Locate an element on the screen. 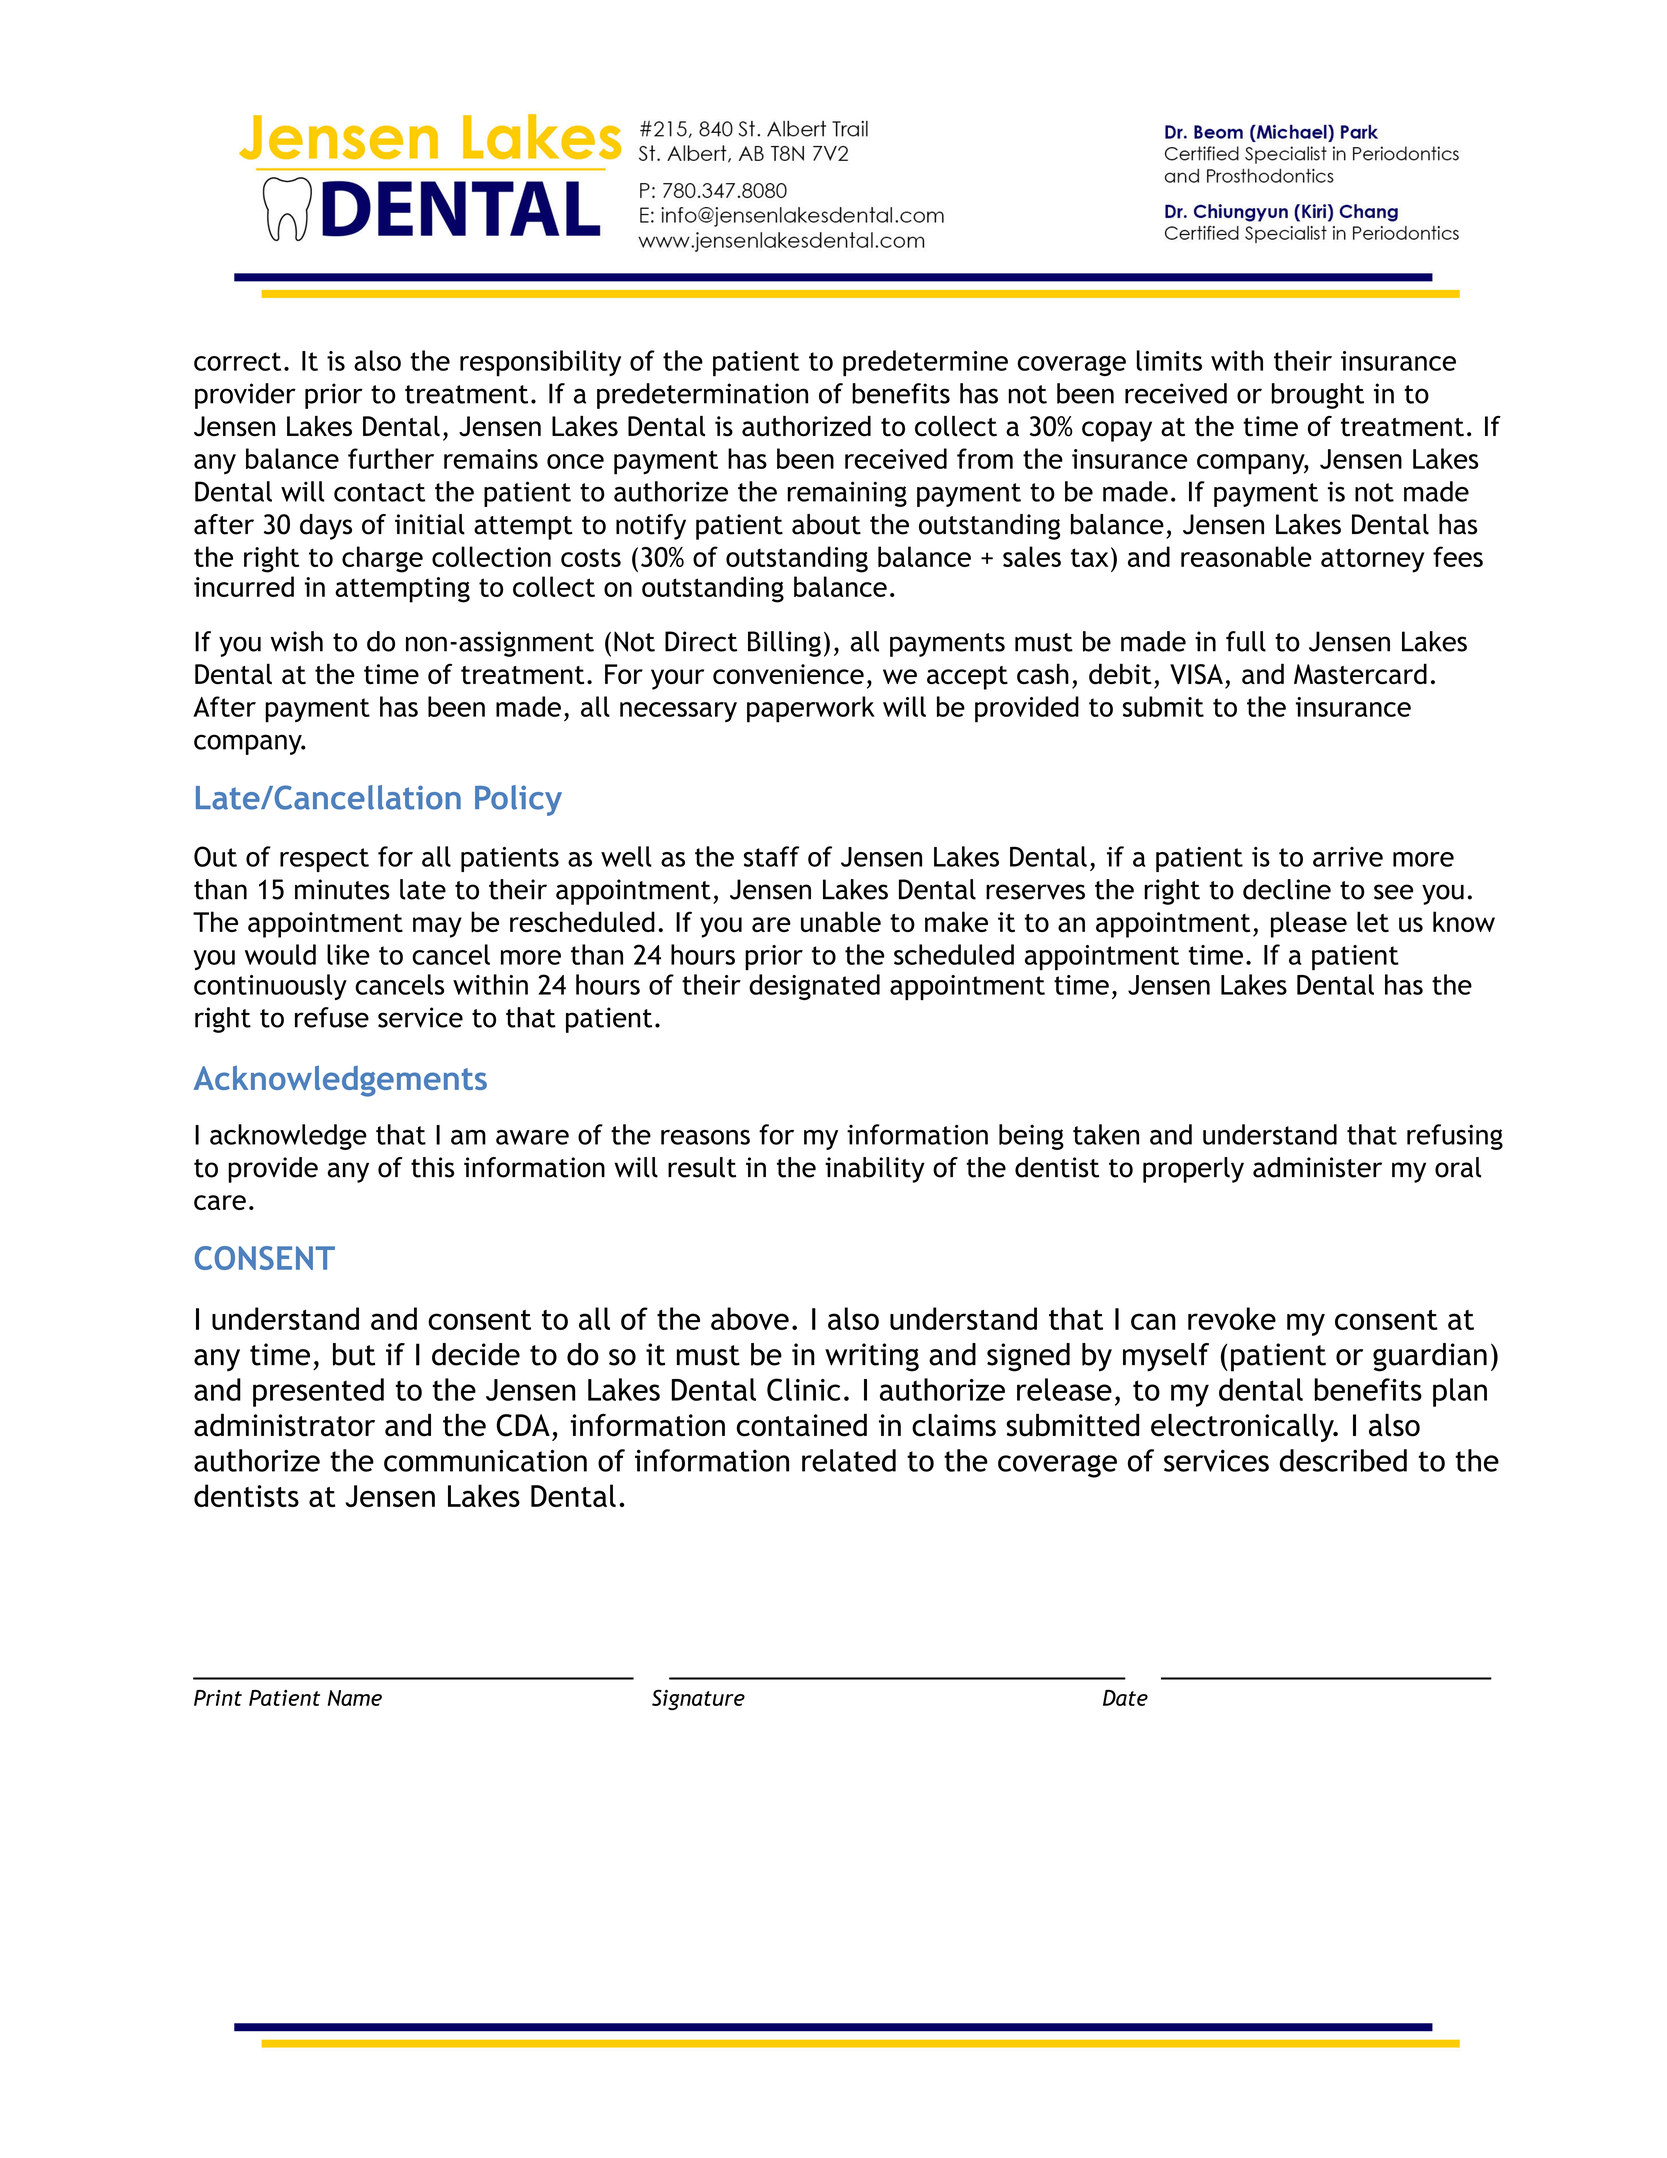 This screenshot has width=1667, height=2158. Name is located at coordinates (355, 1698).
